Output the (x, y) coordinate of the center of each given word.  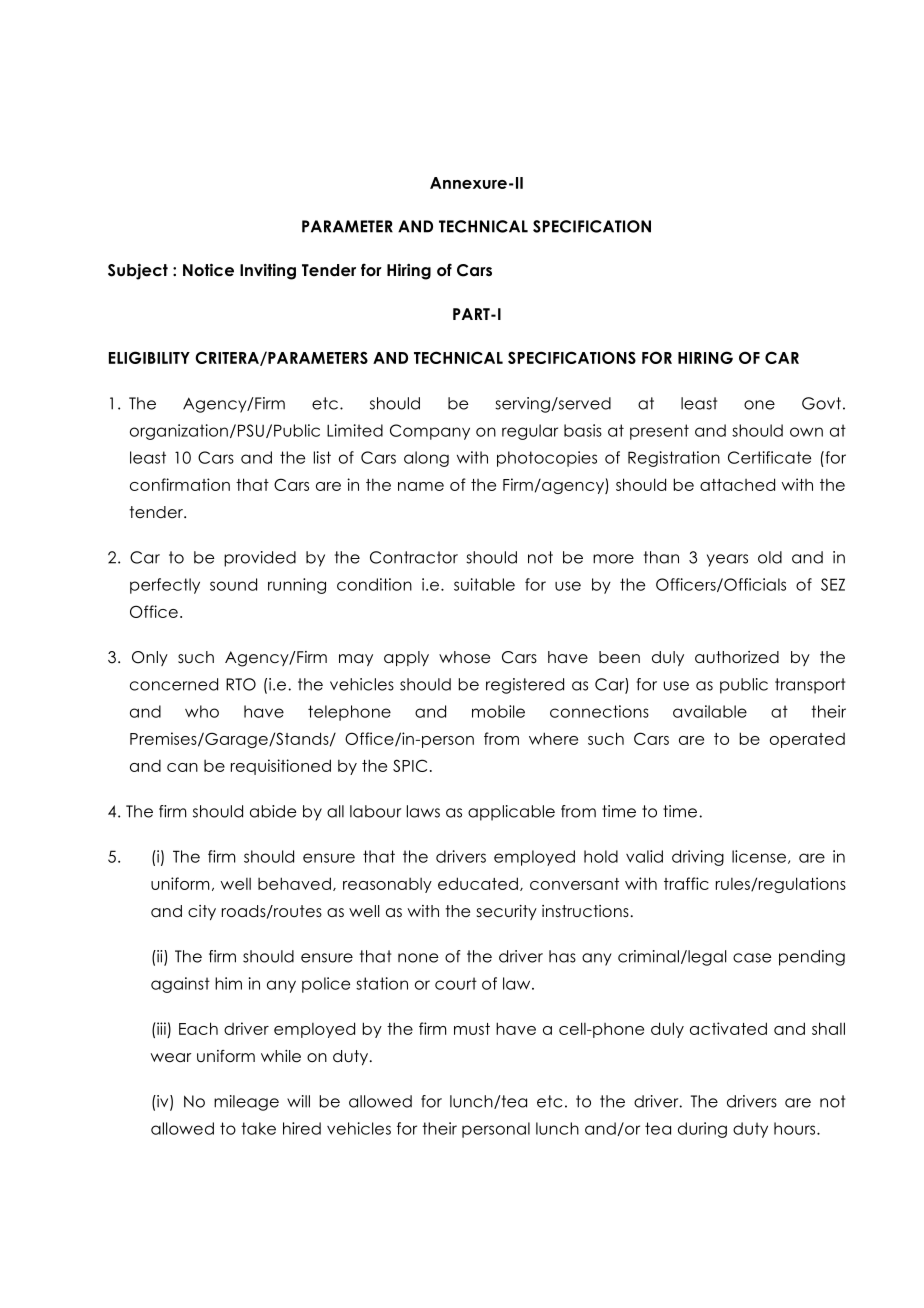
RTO (241, 684)
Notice (208, 270)
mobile (498, 711)
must (472, 1029)
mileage (246, 1103)
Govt (821, 403)
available (710, 711)
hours (796, 1128)
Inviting (268, 272)
